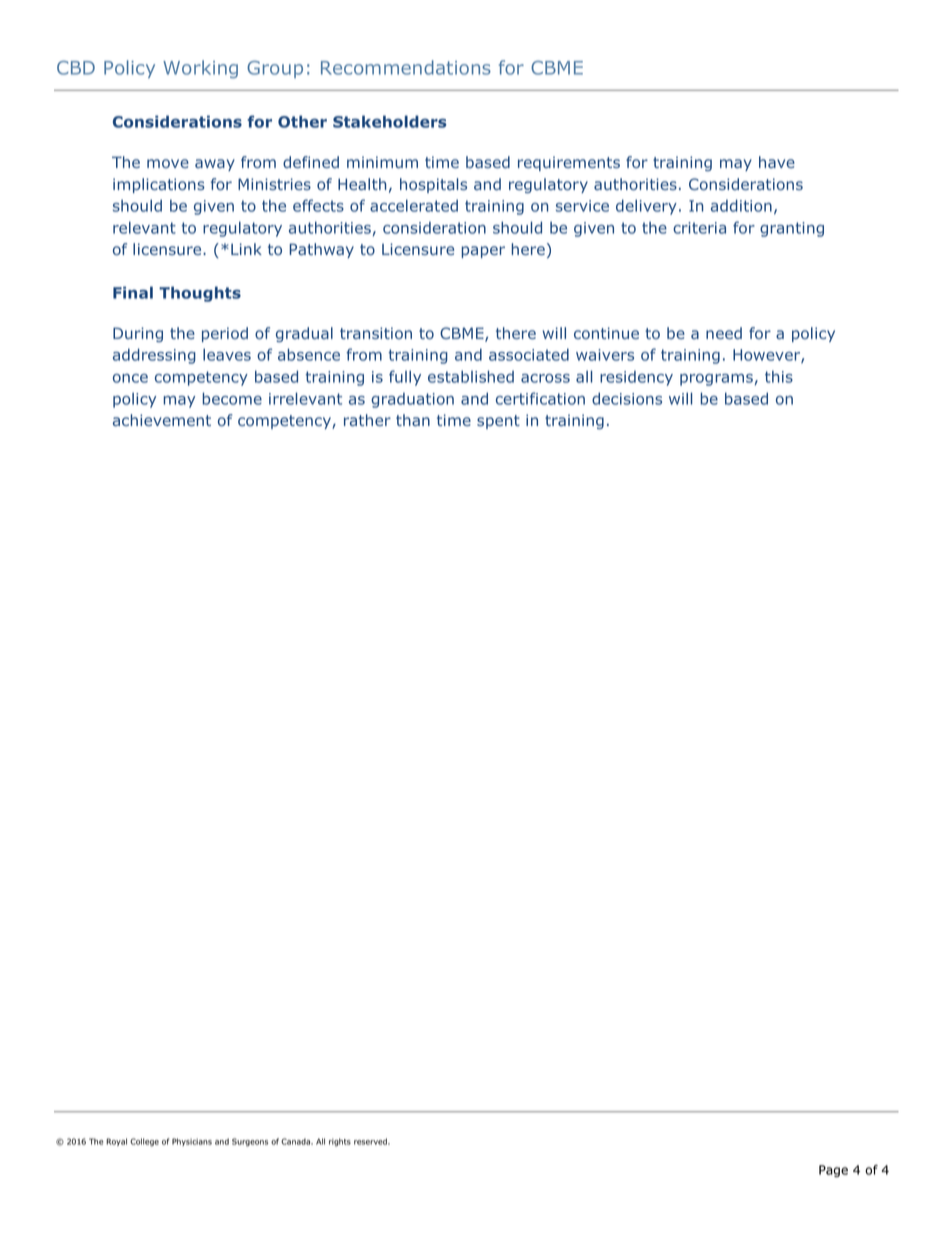 Image resolution: width=952 pixels, height=1233 pixels. Describe the element at coordinates (498, 422) in the screenshot. I see `spent` at that location.
